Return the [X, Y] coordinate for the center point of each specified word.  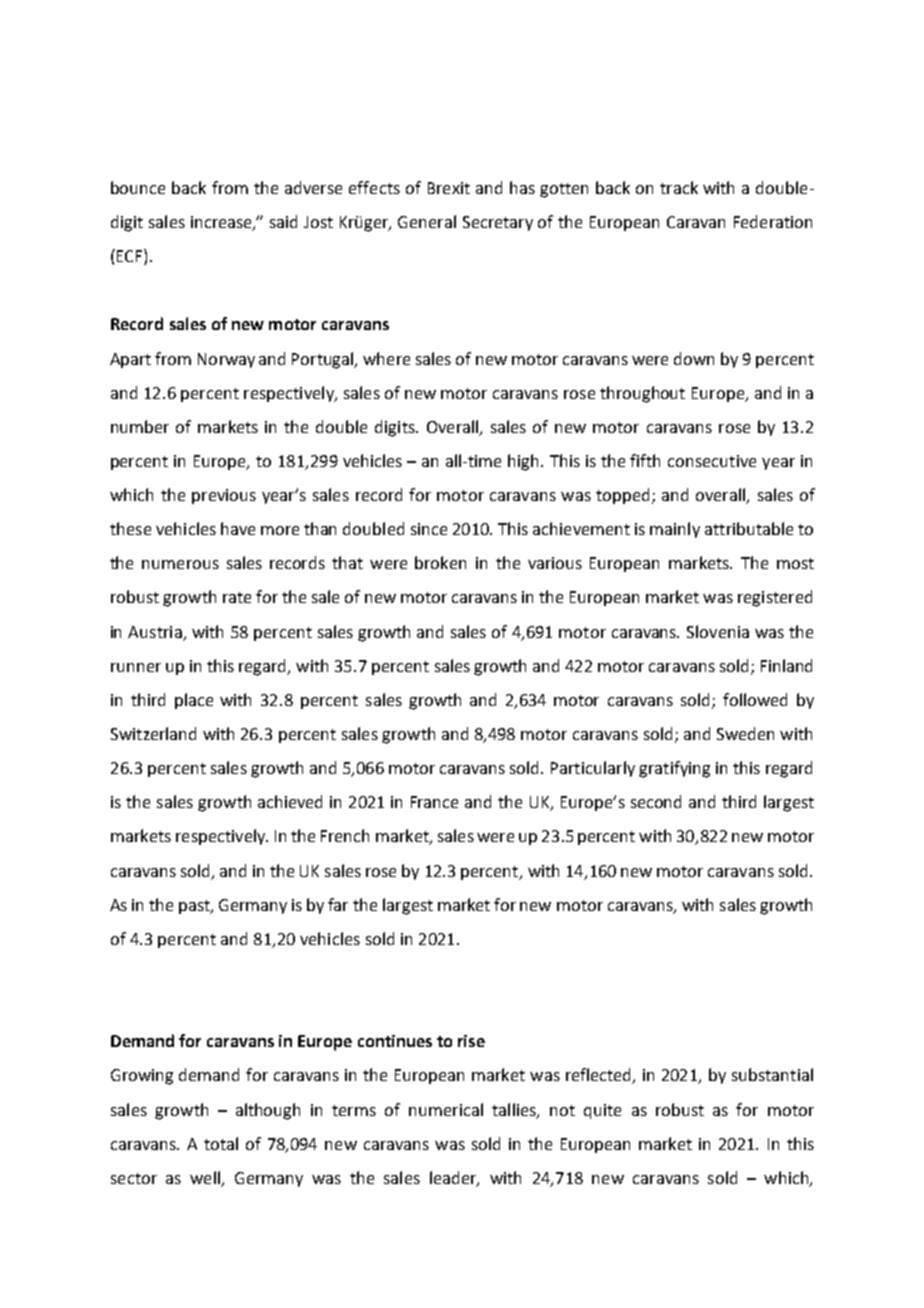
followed [755, 699]
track [679, 187]
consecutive [712, 461]
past [195, 907]
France [434, 802]
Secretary [498, 223]
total [221, 1143]
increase [222, 223]
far [338, 904]
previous [224, 496]
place [194, 701]
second [656, 801]
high [525, 462]
